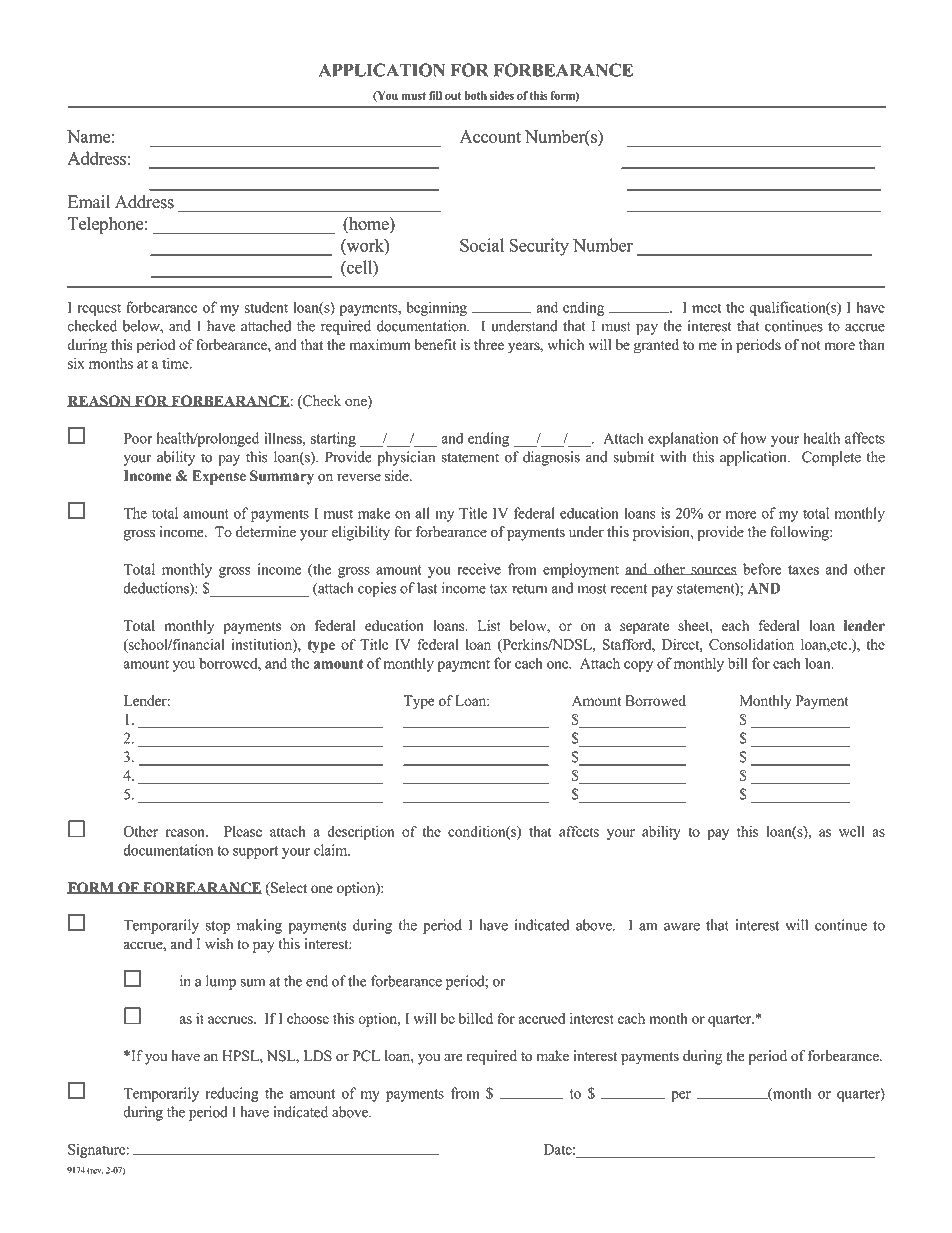 The height and width of the page is (1233, 952). I want to click on PCL, so click(366, 1056).
